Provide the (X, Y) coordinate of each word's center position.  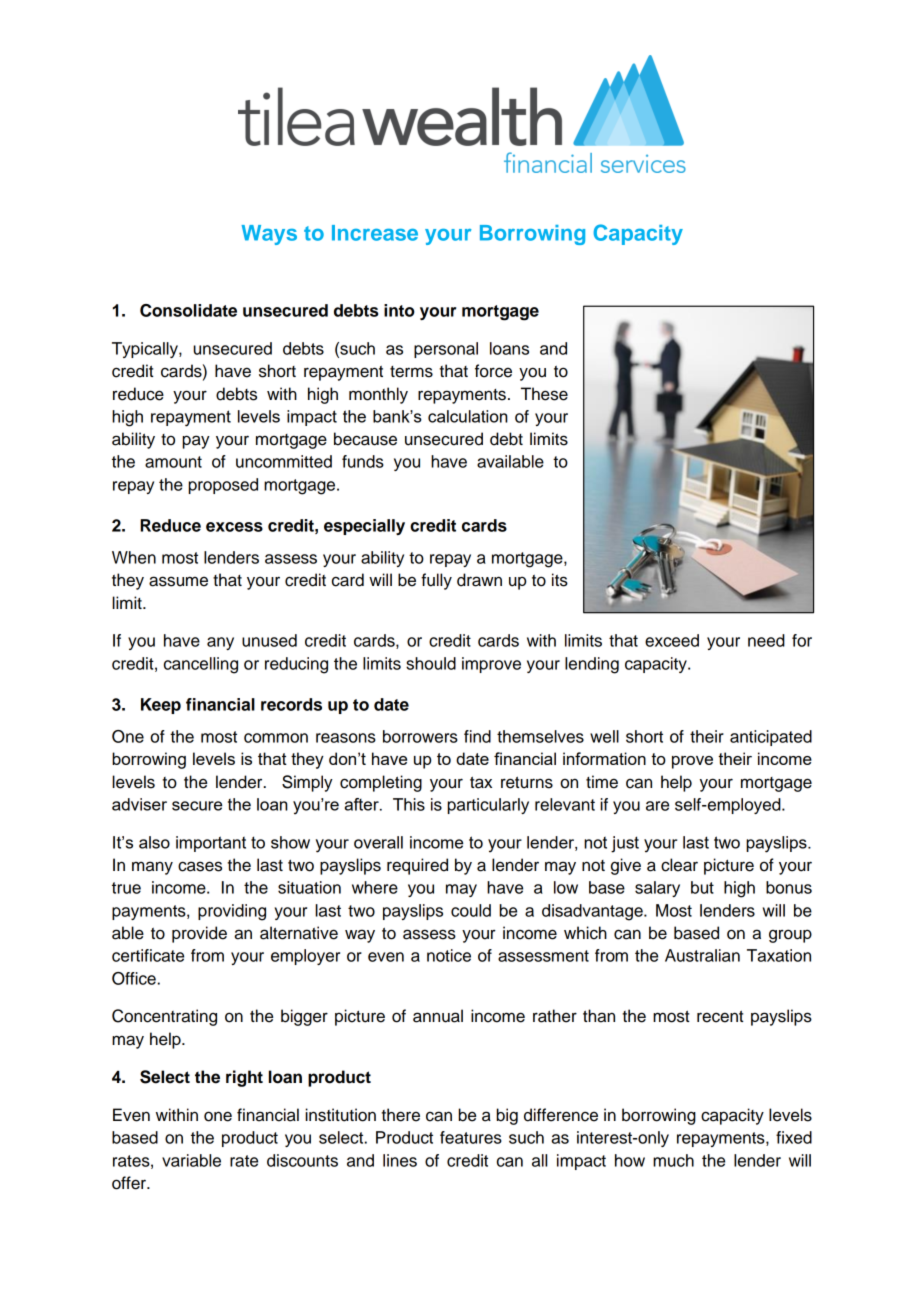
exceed (672, 640)
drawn (479, 580)
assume (178, 581)
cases (200, 866)
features (471, 1137)
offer (130, 1183)
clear (679, 865)
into (399, 310)
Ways (269, 235)
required (417, 866)
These (544, 394)
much (673, 1160)
